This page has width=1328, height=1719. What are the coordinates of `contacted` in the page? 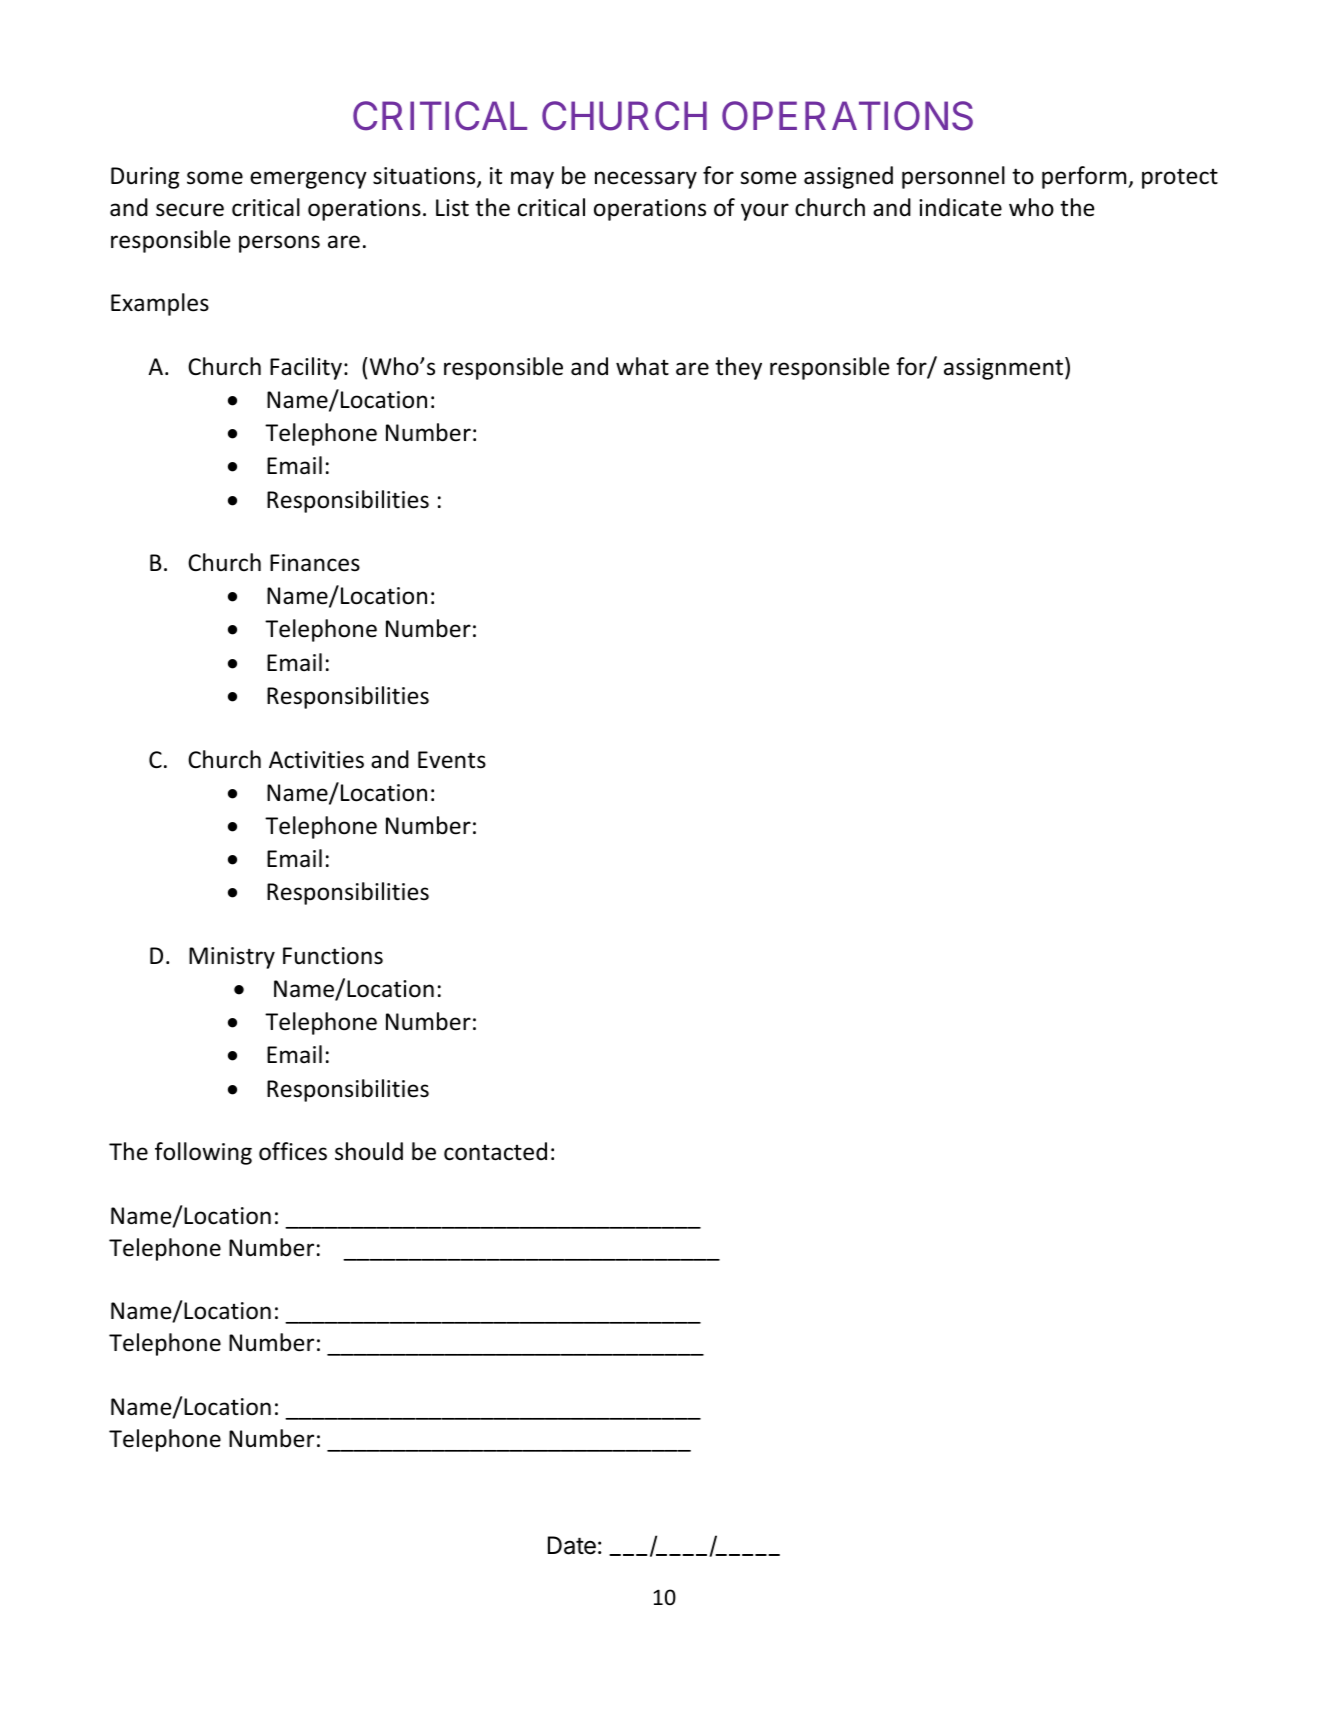 It's located at (495, 1151).
